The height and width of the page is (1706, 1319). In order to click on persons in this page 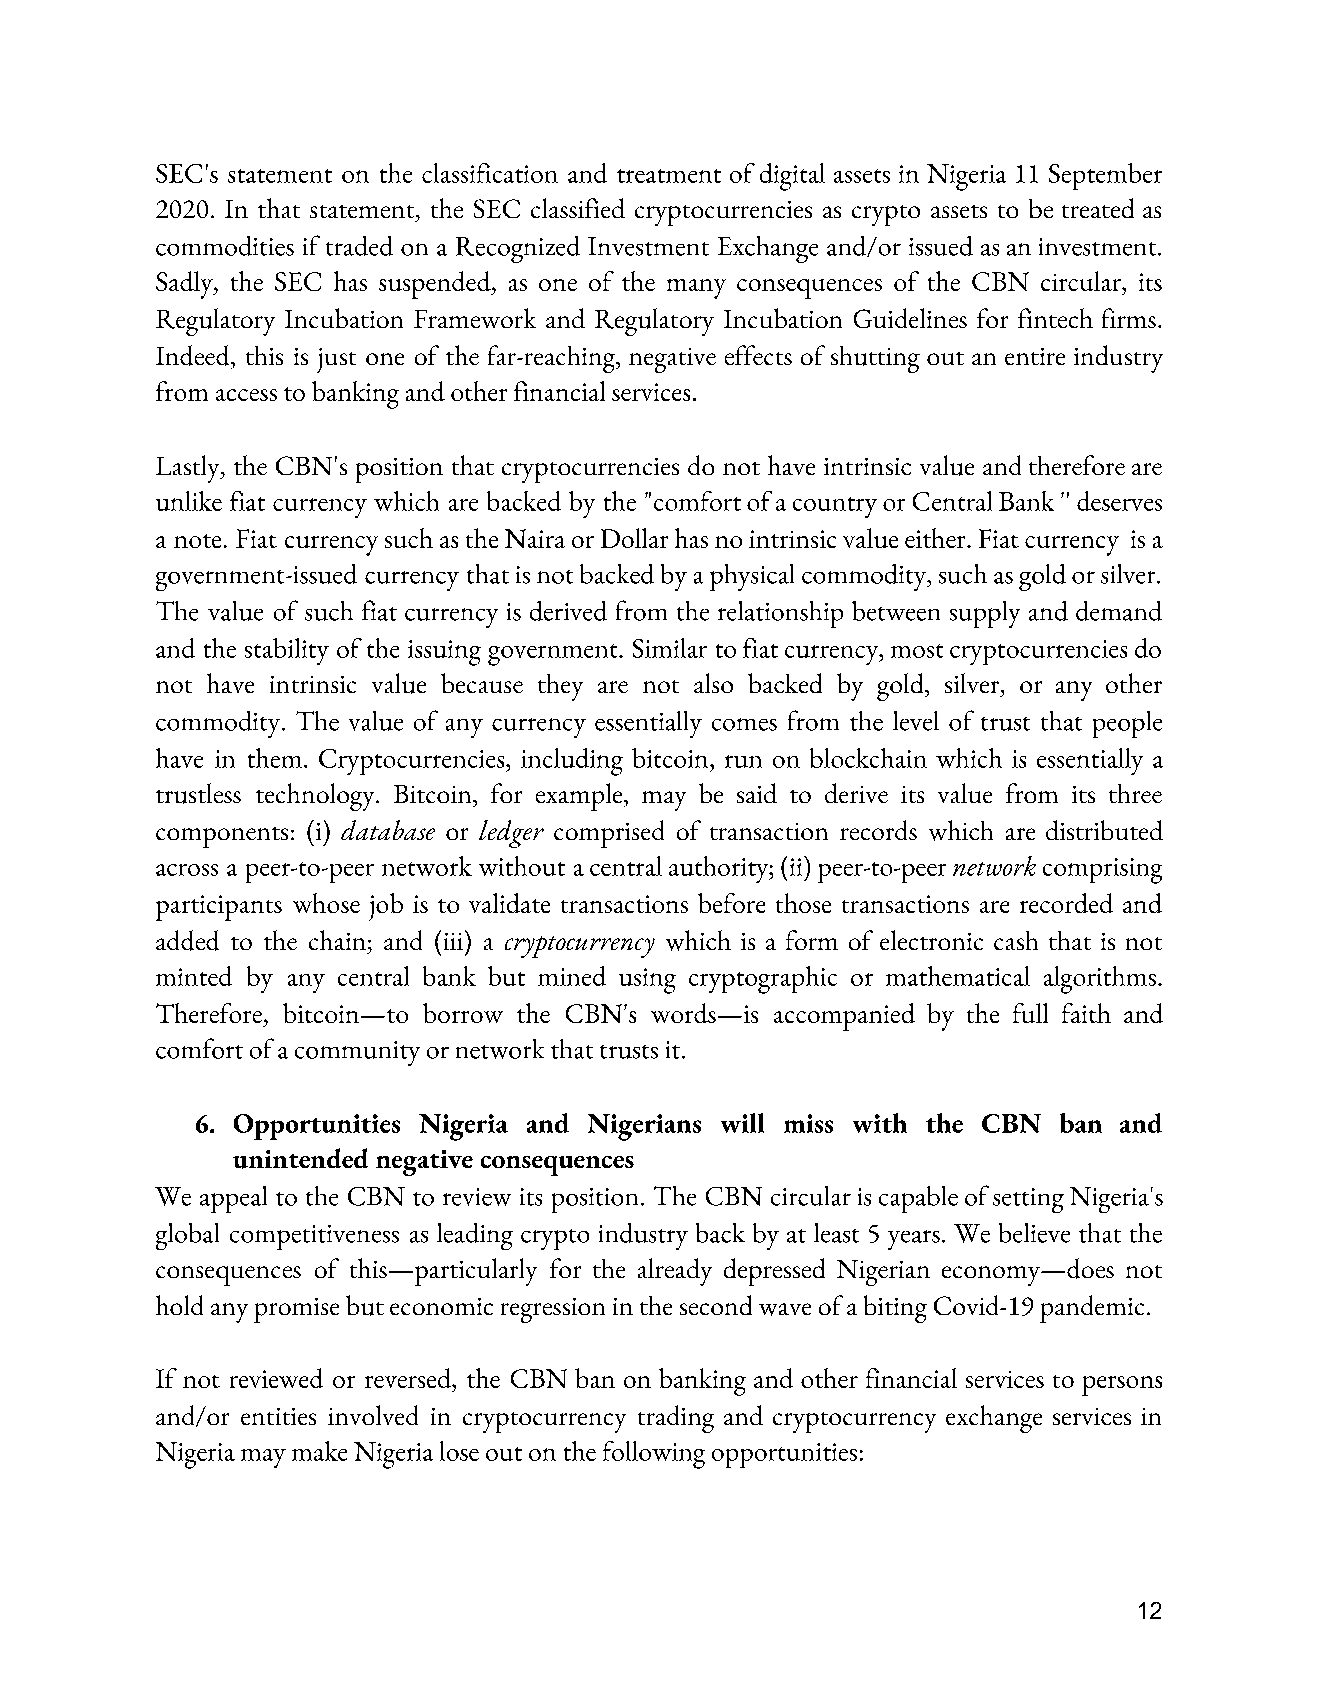, I will do `click(1122, 1386)`.
